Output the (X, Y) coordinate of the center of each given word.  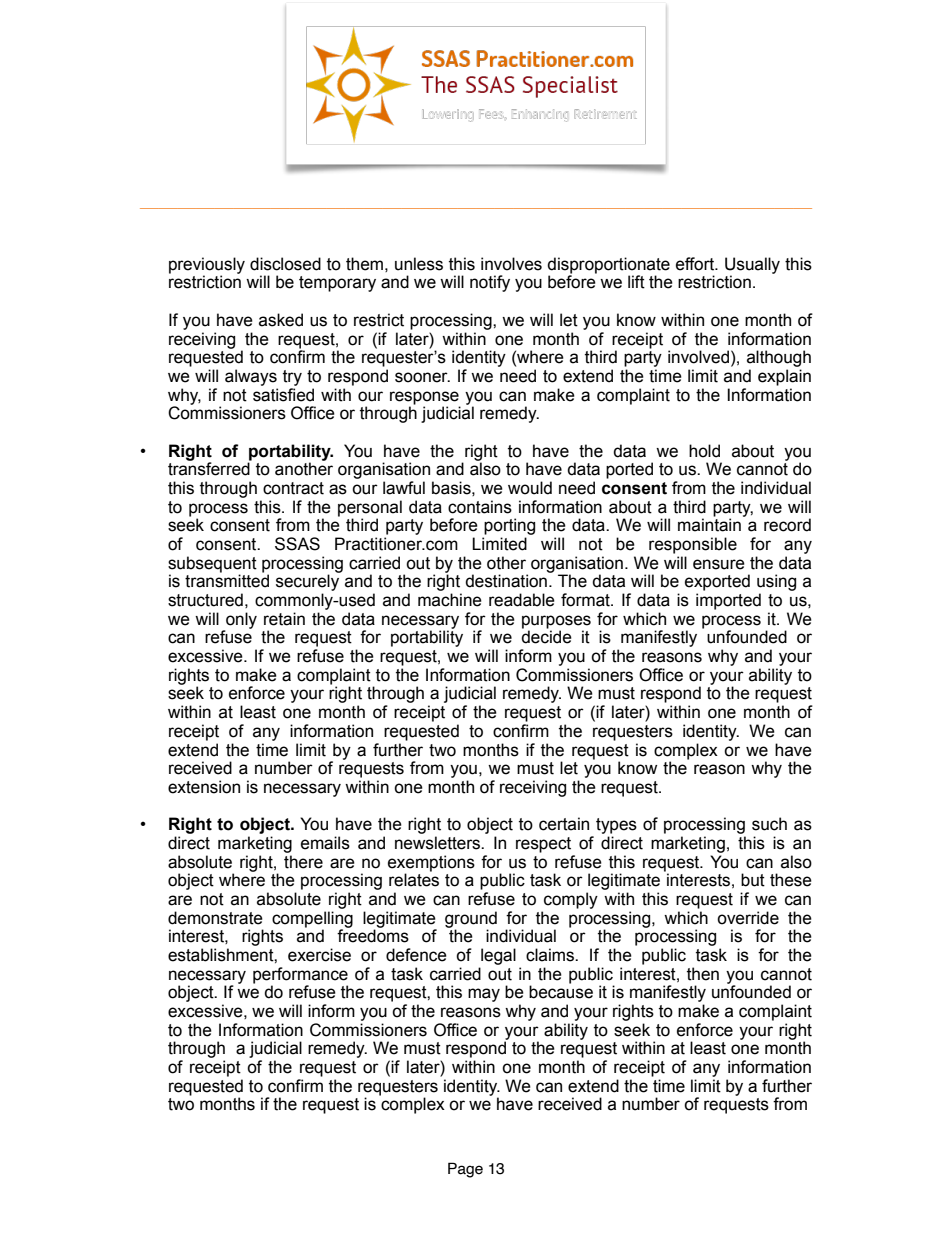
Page (465, 1170)
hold (704, 451)
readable (522, 600)
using (776, 582)
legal (498, 956)
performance (300, 976)
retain (284, 619)
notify (490, 283)
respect (543, 845)
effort (696, 264)
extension (204, 787)
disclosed (285, 264)
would (530, 488)
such (769, 824)
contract (293, 488)
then (703, 974)
